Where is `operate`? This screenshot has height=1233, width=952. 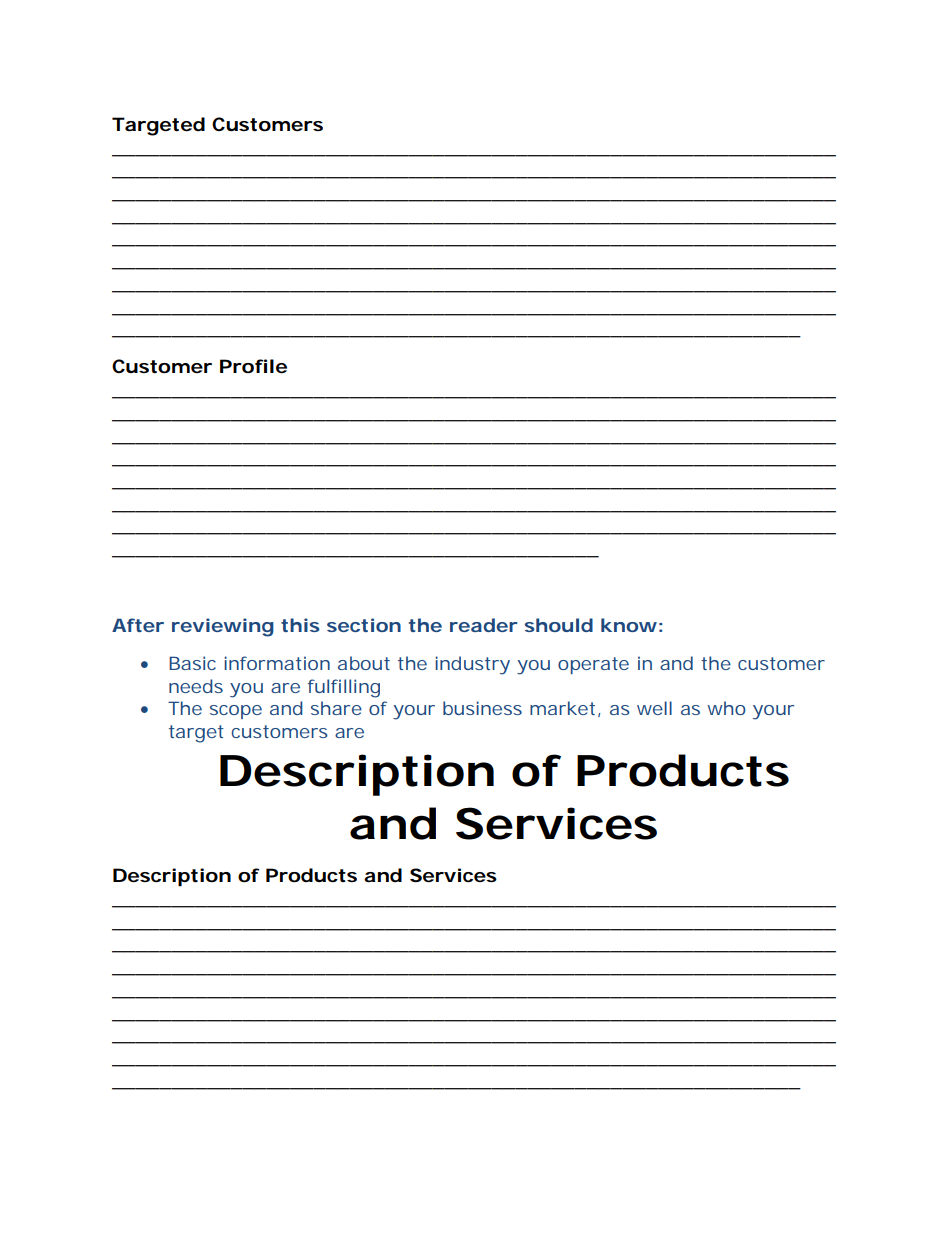
operate is located at coordinates (593, 665).
